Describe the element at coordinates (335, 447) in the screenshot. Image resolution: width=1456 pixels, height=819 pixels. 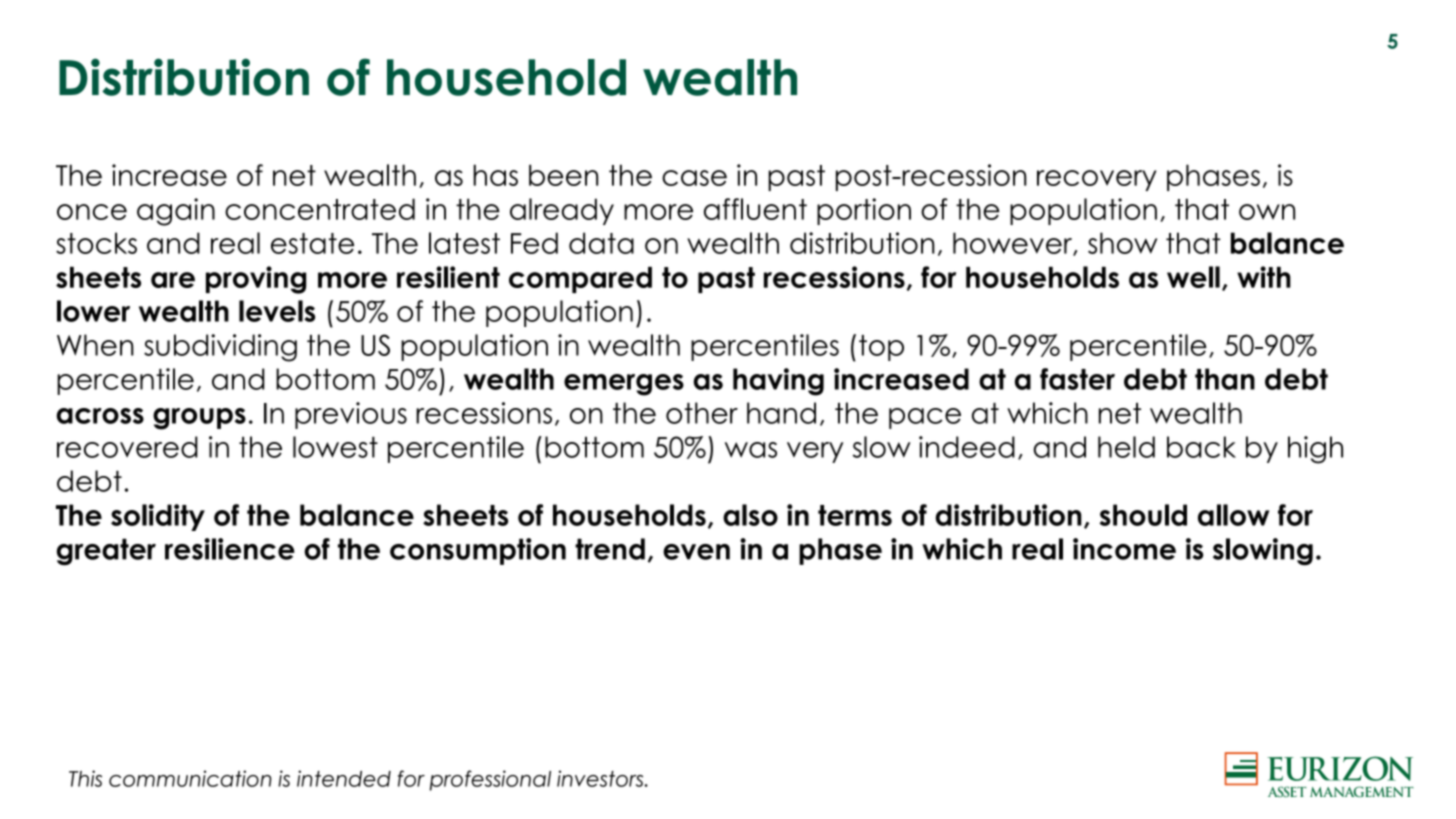
I see `lowest` at that location.
